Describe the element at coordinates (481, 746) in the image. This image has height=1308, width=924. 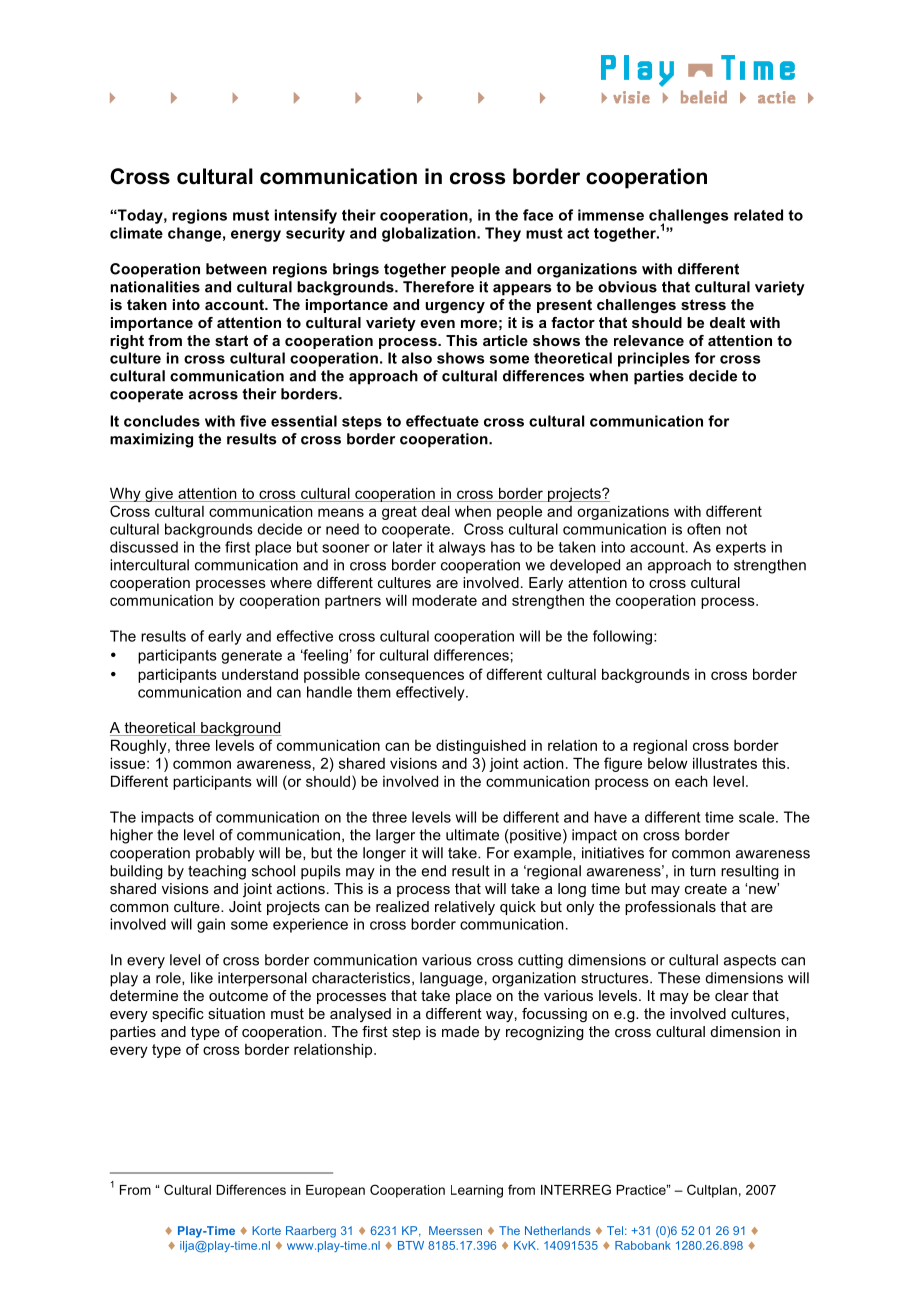
I see `distinguished` at that location.
